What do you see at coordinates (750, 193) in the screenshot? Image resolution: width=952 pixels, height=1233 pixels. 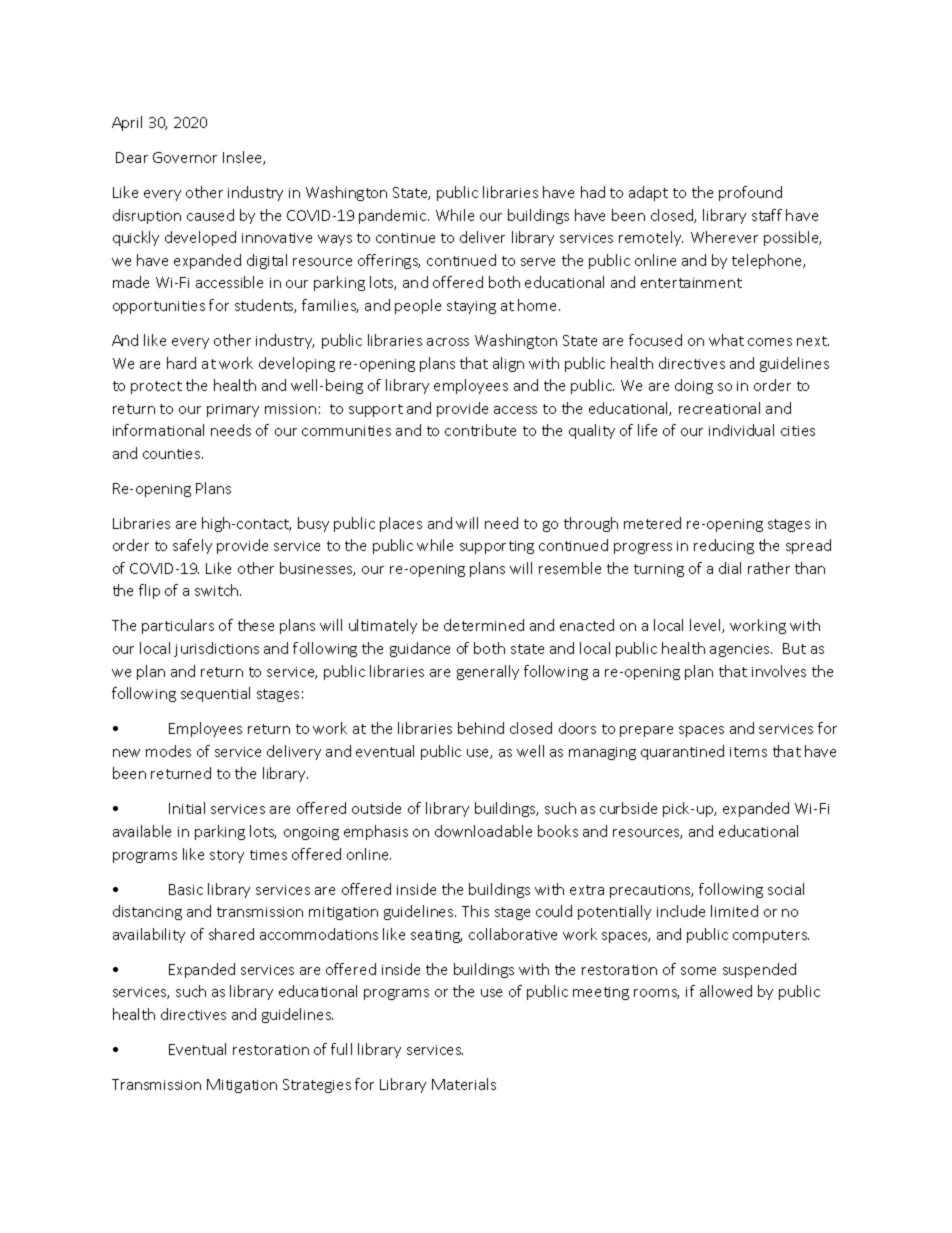 I see `profound` at bounding box center [750, 193].
